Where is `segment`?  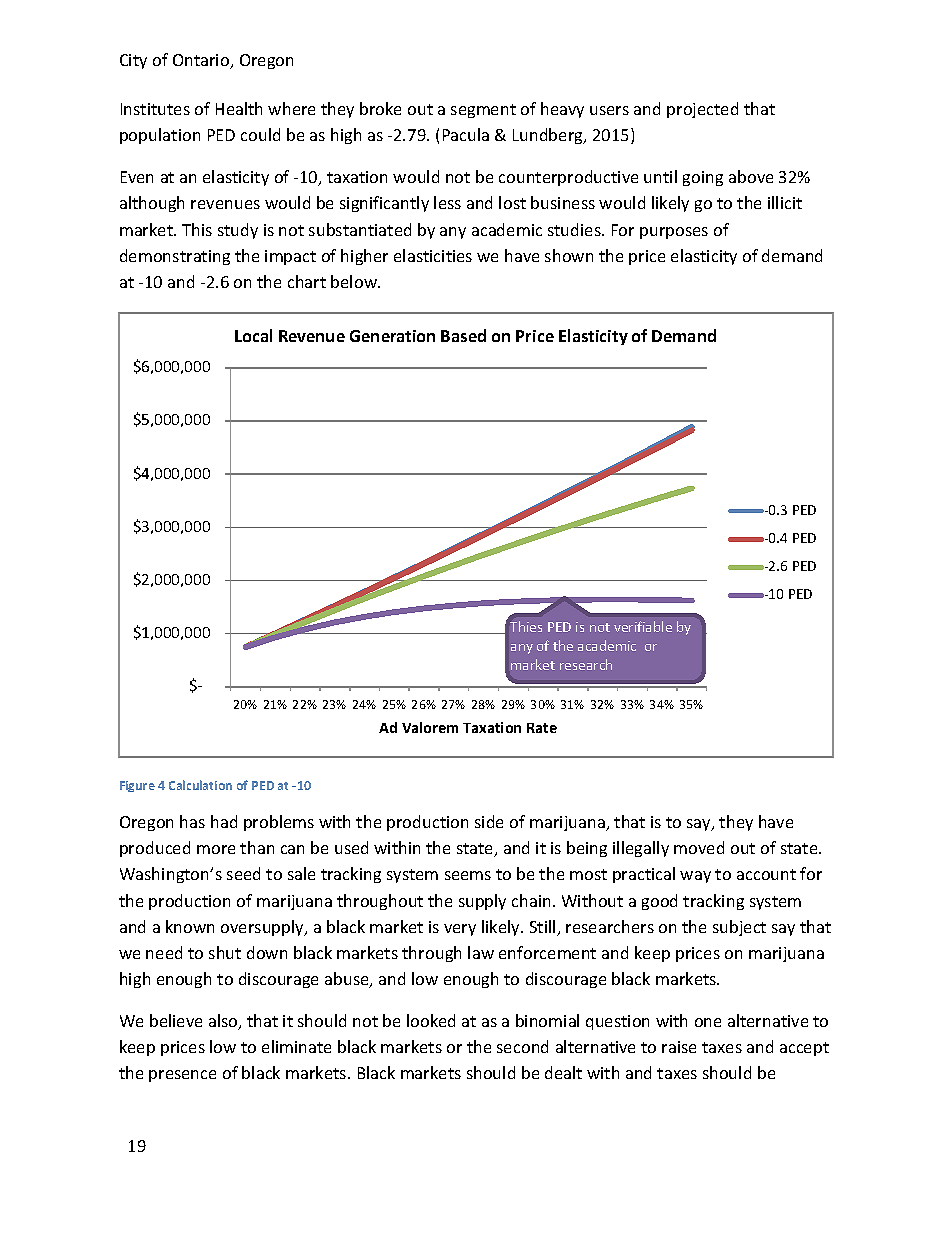 segment is located at coordinates (483, 111).
